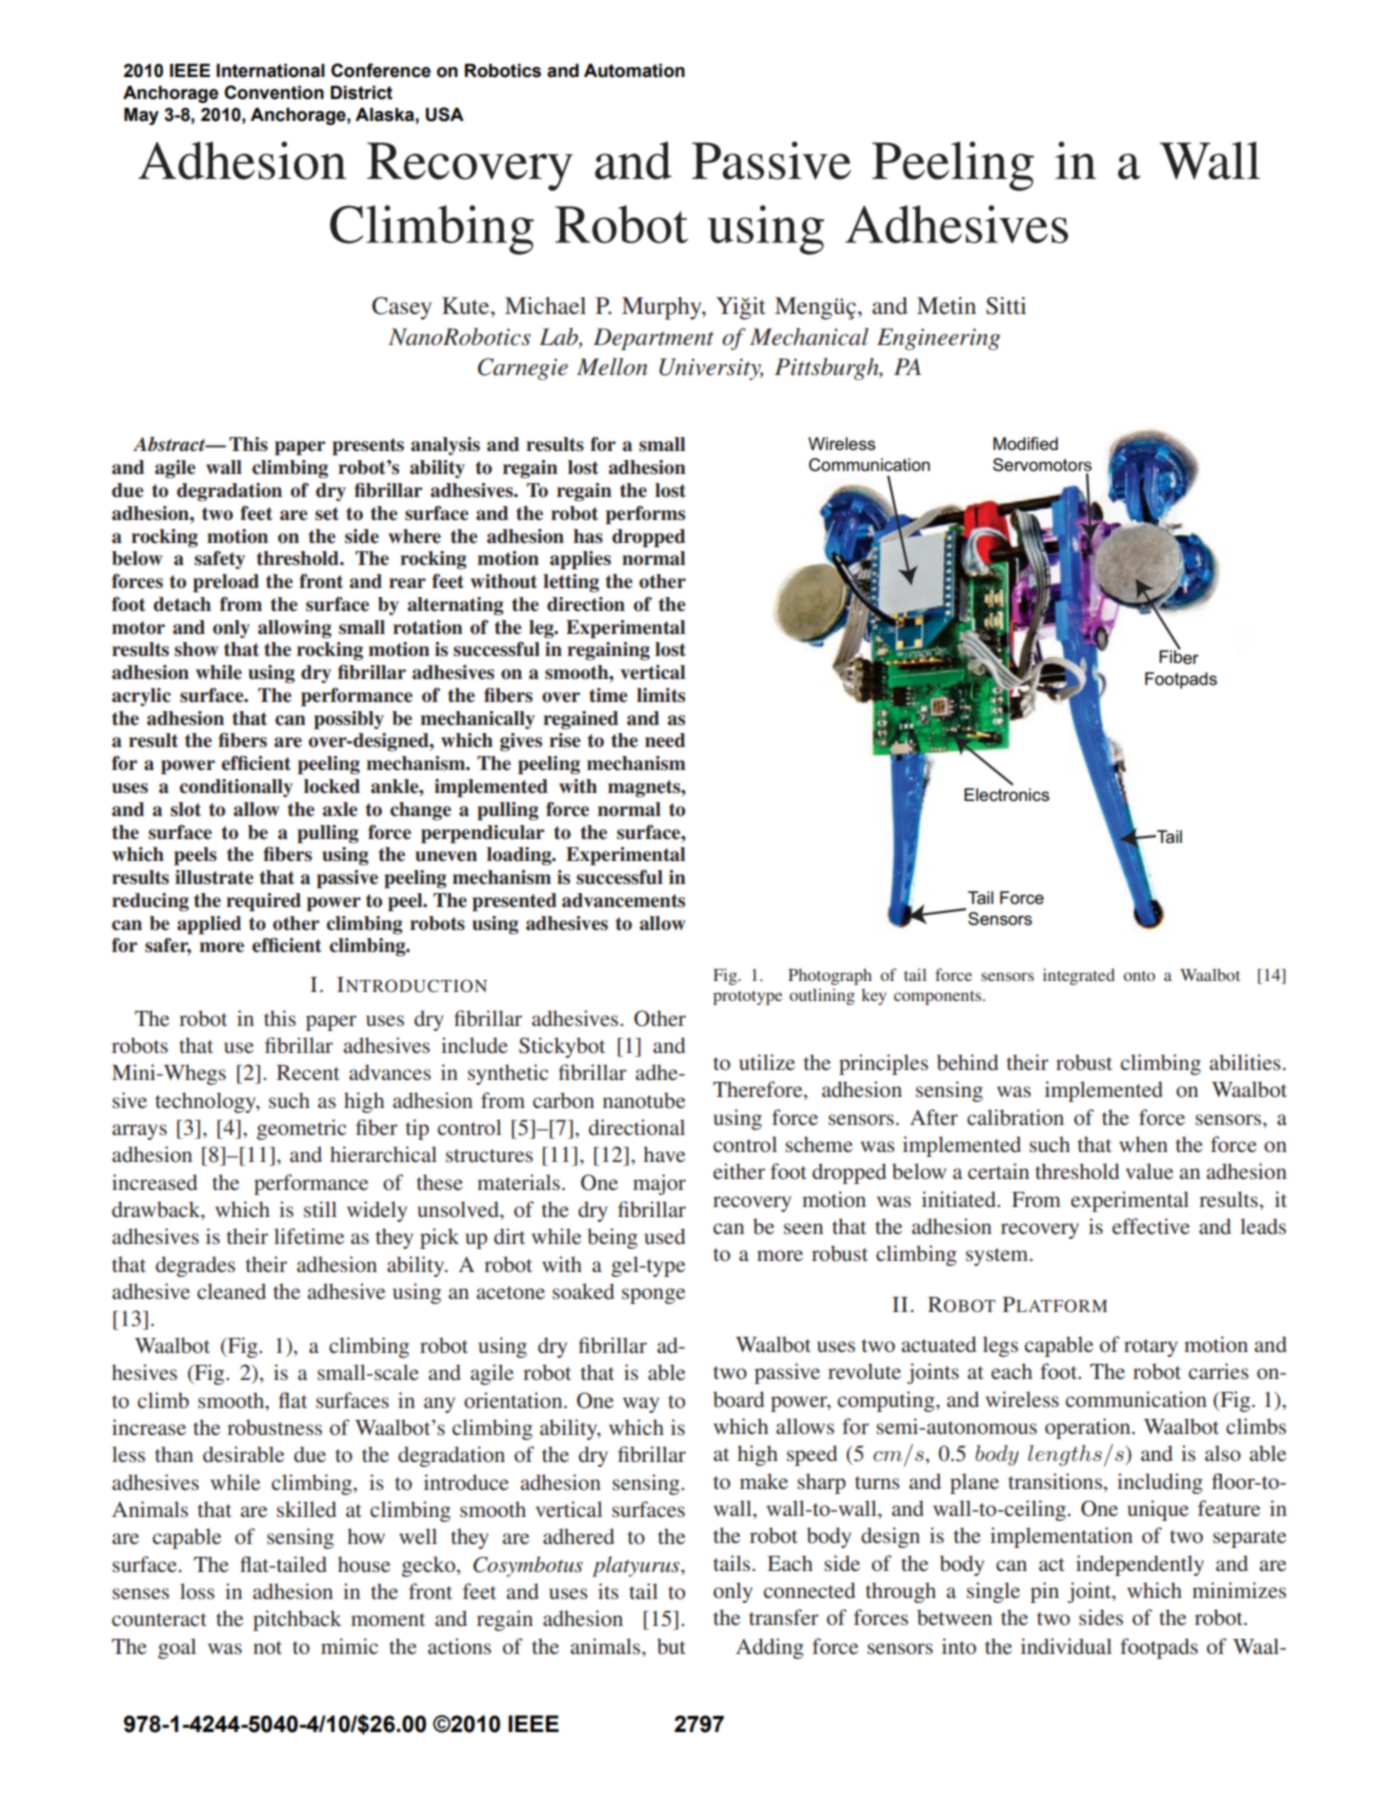  Describe the element at coordinates (665, 1236) in the page. I see `used` at that location.
